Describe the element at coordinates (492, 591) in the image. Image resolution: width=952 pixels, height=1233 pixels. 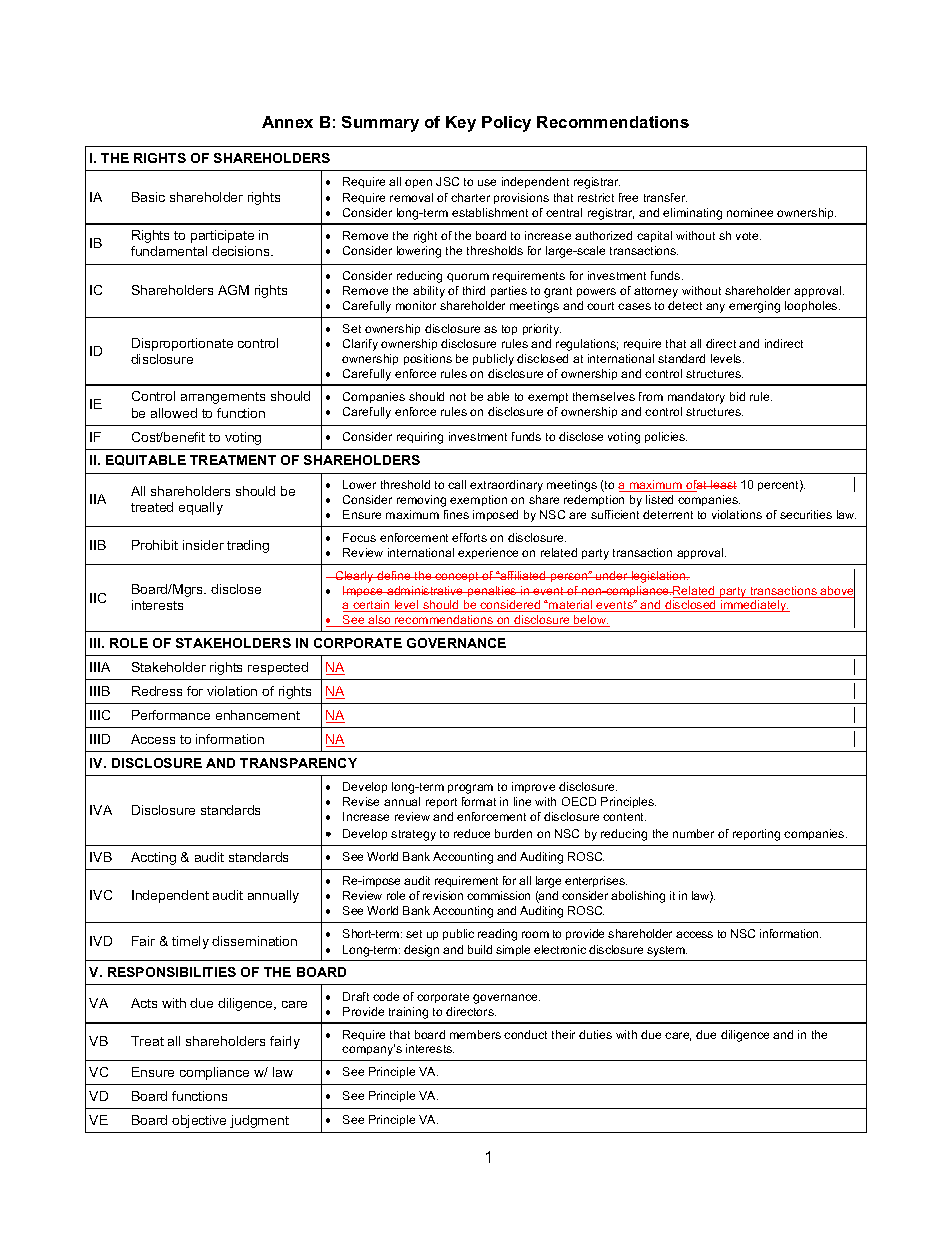
I see `penalties` at that location.
